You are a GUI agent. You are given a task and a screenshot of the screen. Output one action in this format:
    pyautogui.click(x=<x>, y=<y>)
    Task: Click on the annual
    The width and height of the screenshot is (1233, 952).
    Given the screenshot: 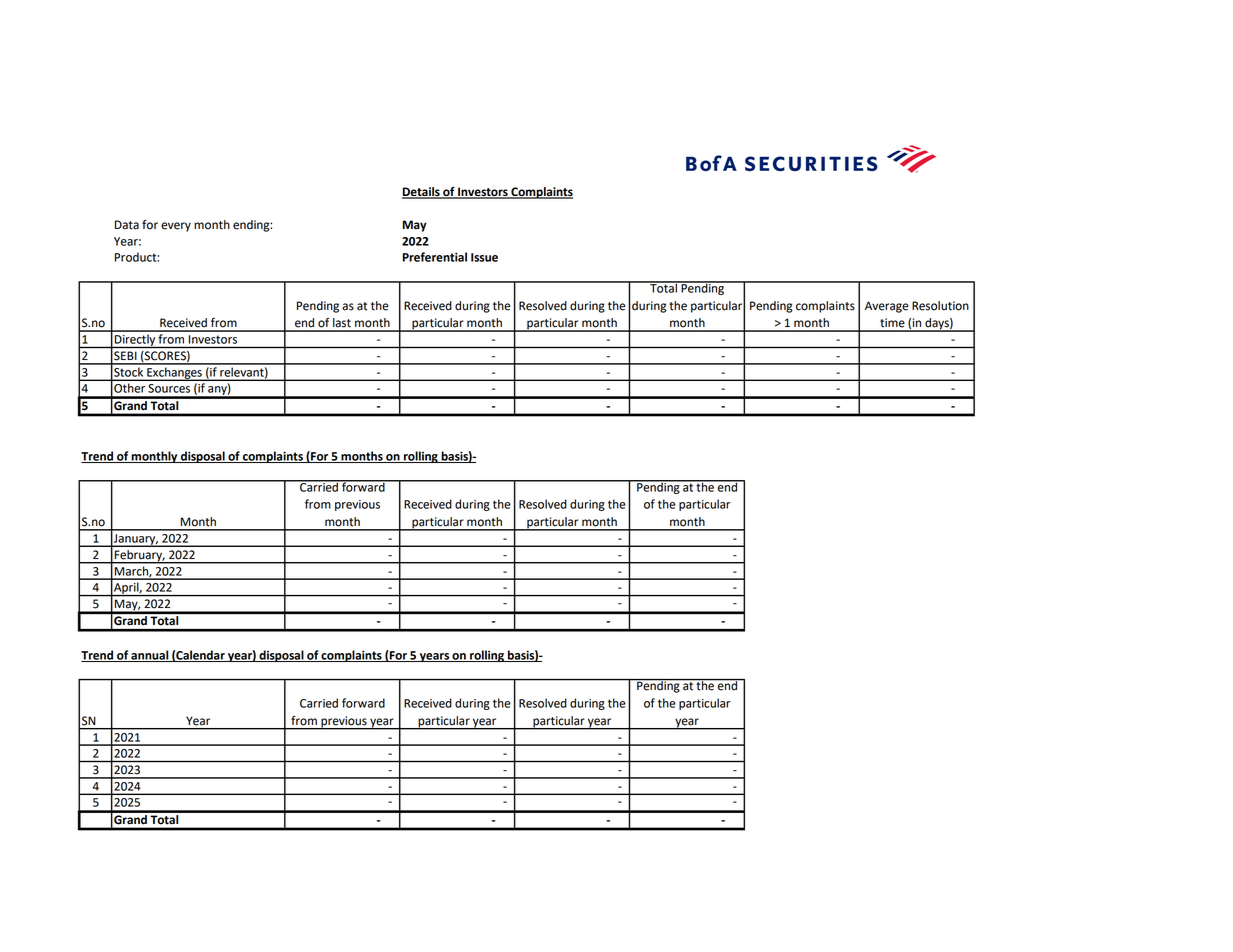 What is the action you would take?
    pyautogui.click(x=150, y=656)
